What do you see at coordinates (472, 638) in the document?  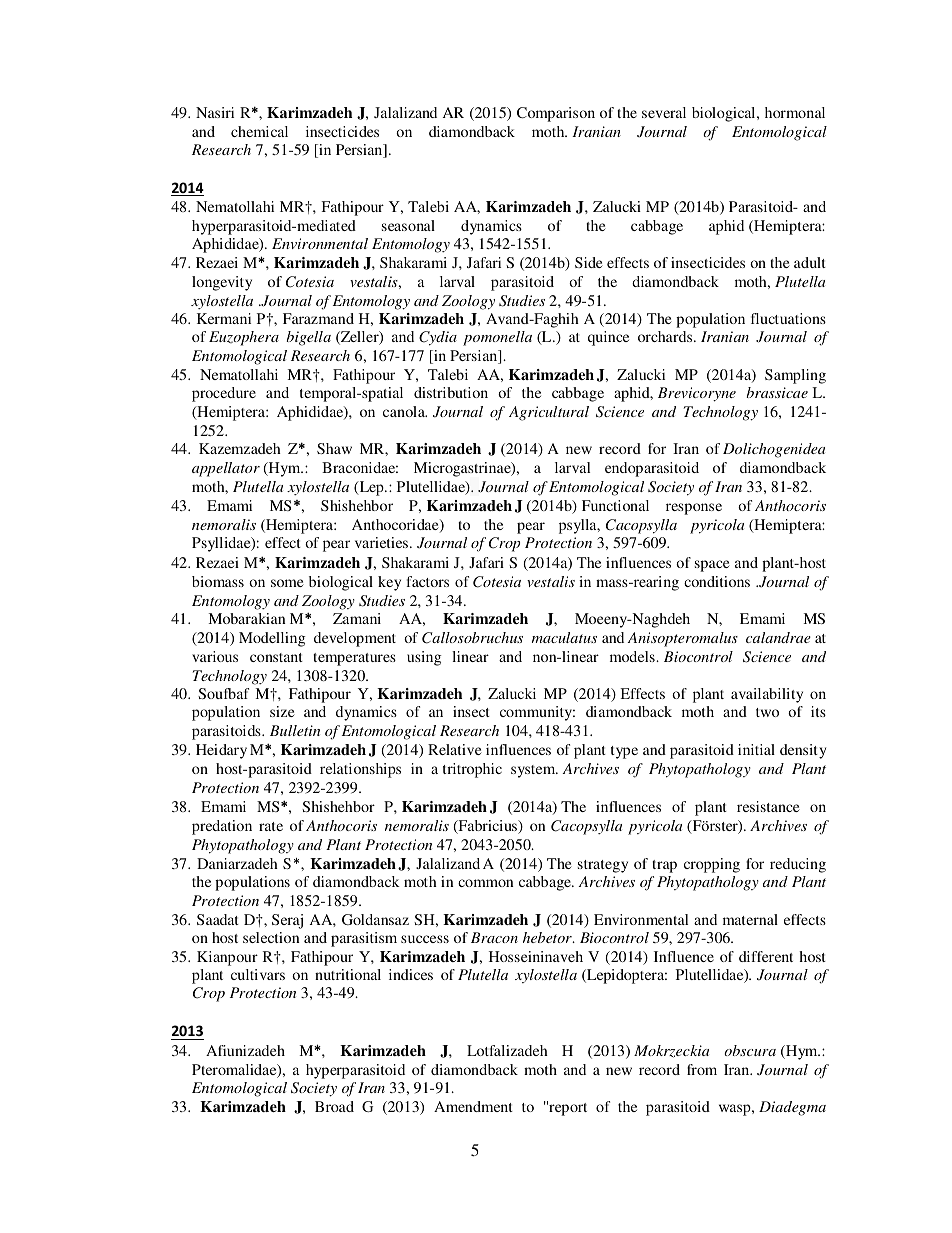 I see `Callosobruchus` at bounding box center [472, 638].
